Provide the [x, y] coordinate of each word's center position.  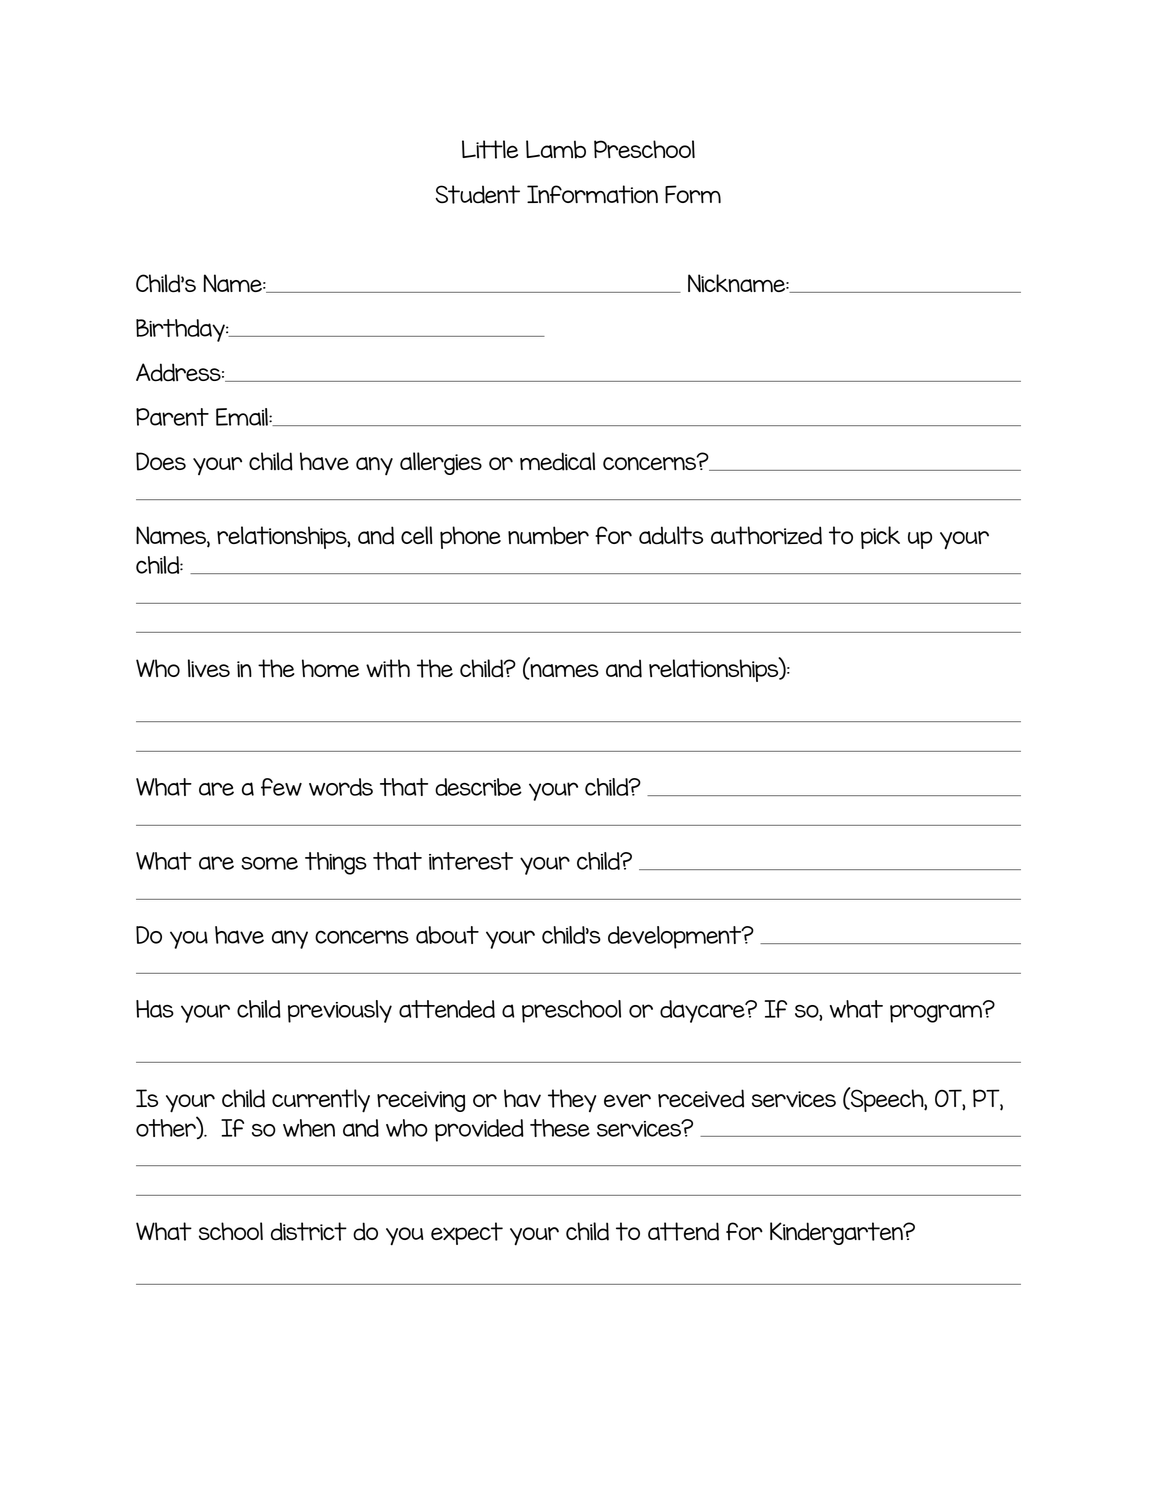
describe [478, 787]
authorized [766, 535]
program [937, 1012]
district [309, 1231]
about [447, 935]
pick [880, 537]
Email [243, 417]
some [269, 863]
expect [467, 1233]
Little [490, 149]
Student [478, 194]
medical [557, 461]
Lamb [556, 149]
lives [209, 668]
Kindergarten [837, 1233]
